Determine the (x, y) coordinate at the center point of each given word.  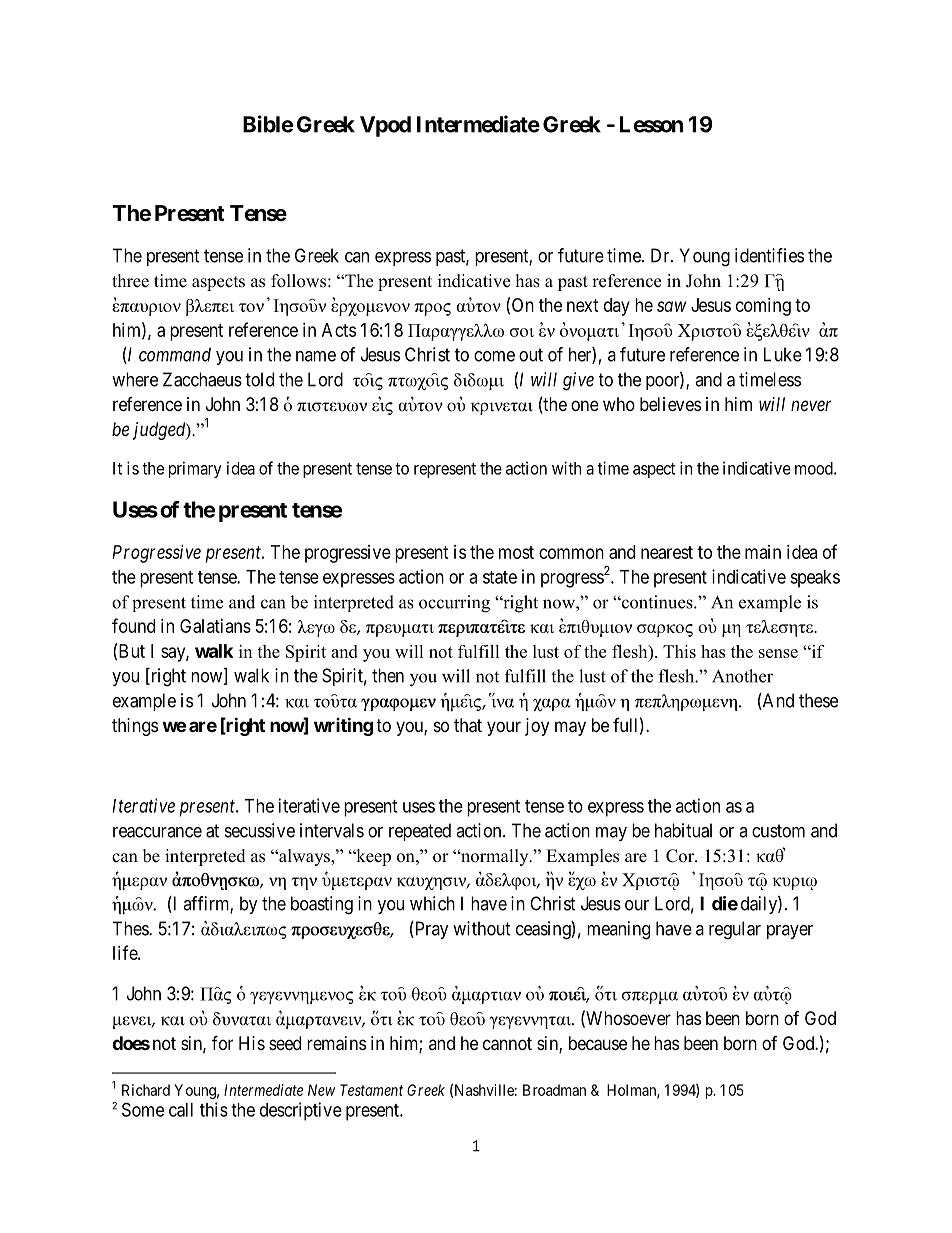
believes (670, 404)
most (516, 552)
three (130, 281)
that (468, 725)
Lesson (651, 124)
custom (778, 831)
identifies (769, 255)
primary (195, 469)
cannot (507, 1044)
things (135, 727)
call (181, 1110)
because (598, 1043)
